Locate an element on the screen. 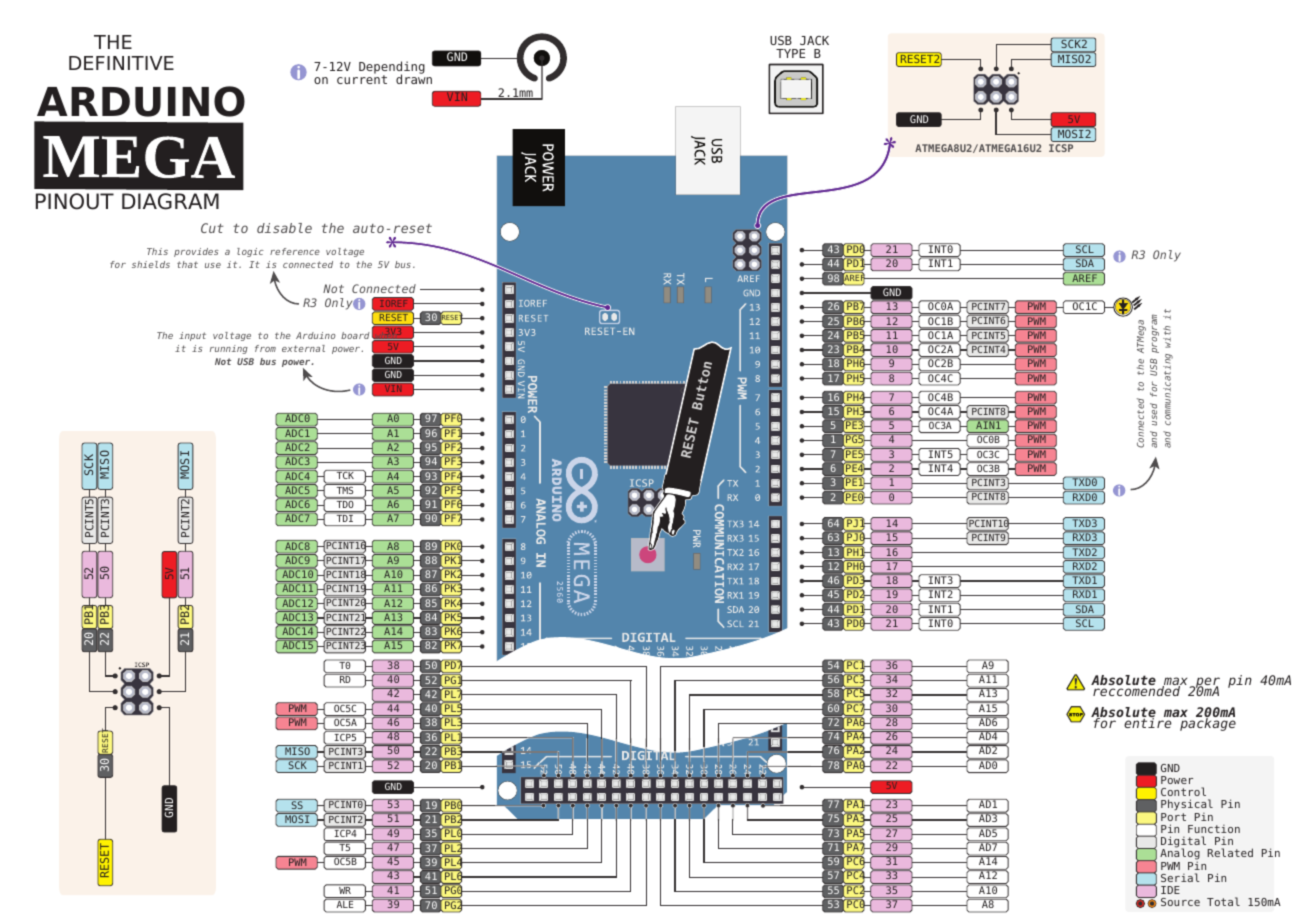  running is located at coordinates (229, 349).
